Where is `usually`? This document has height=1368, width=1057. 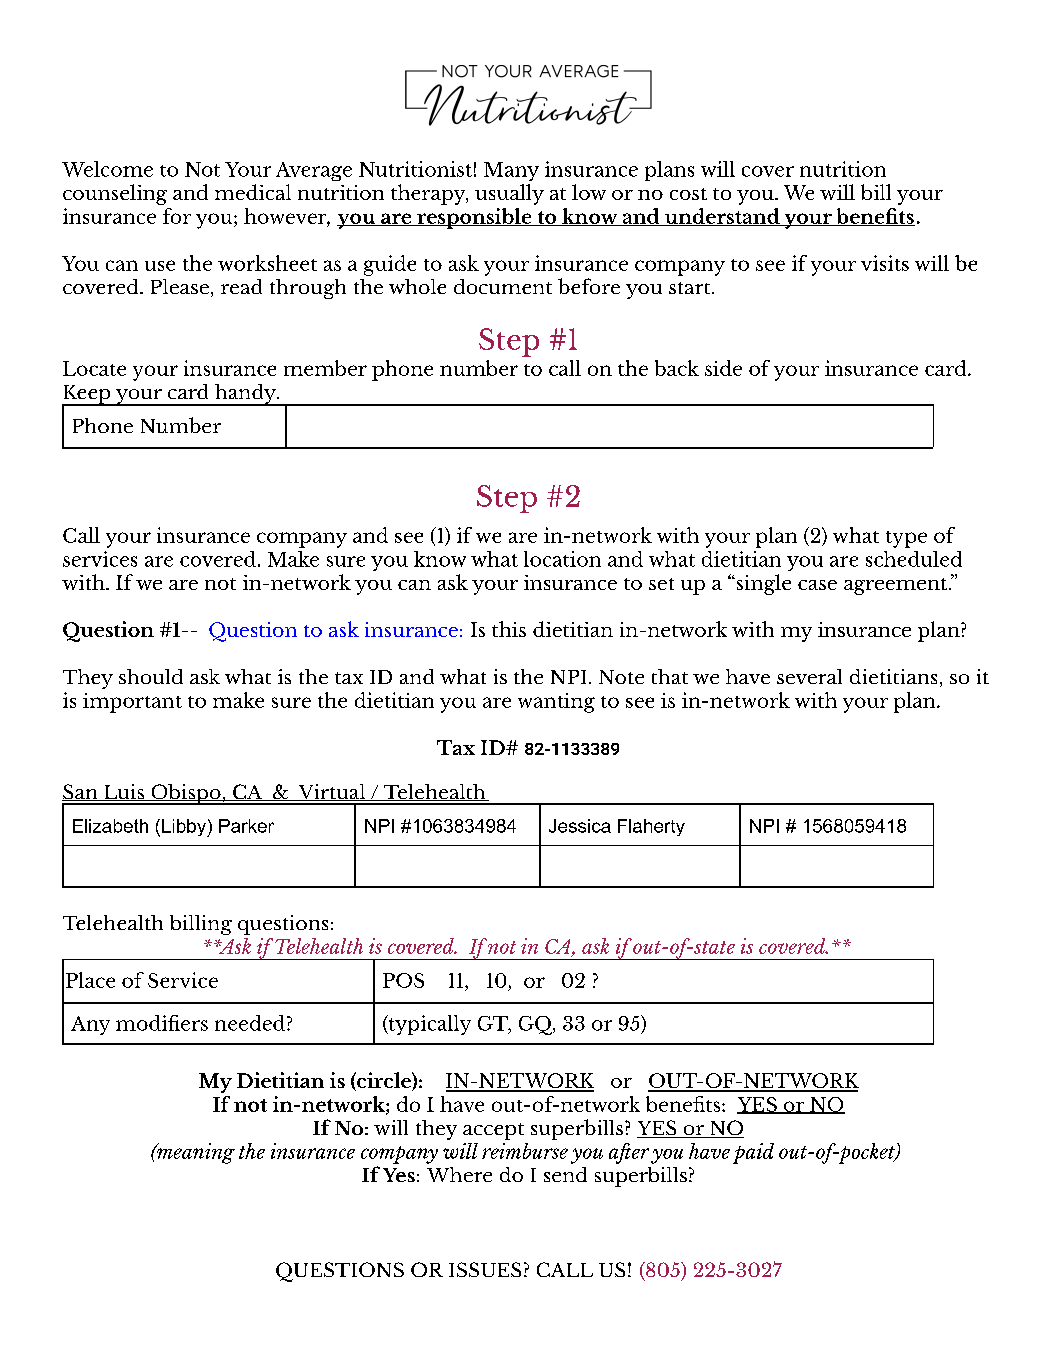
usually is located at coordinates (509, 194).
